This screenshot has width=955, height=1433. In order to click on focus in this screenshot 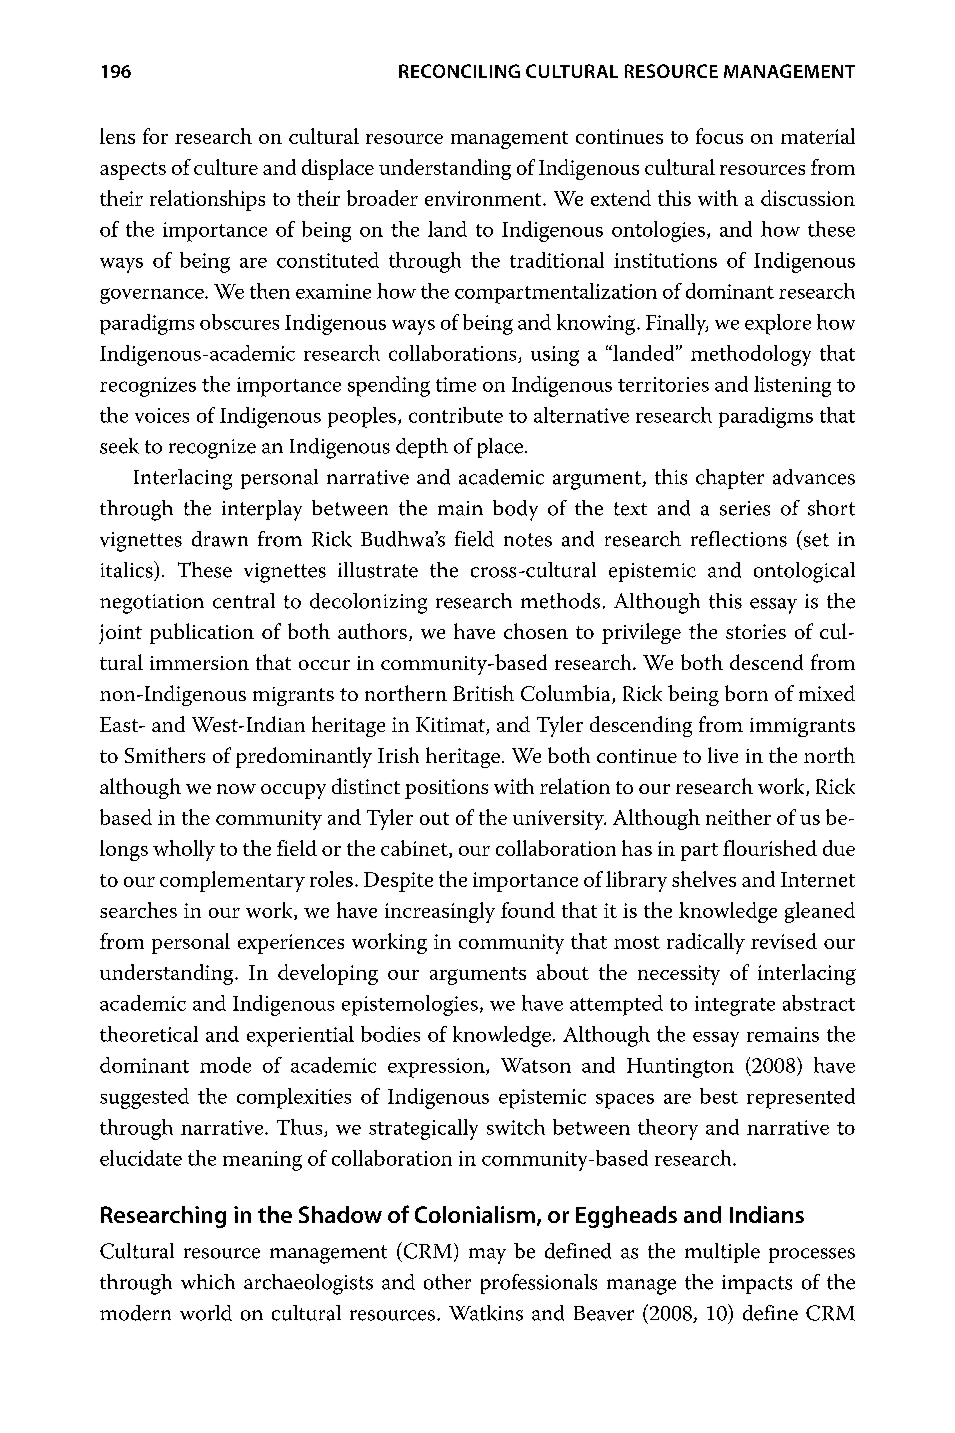, I will do `click(719, 136)`.
